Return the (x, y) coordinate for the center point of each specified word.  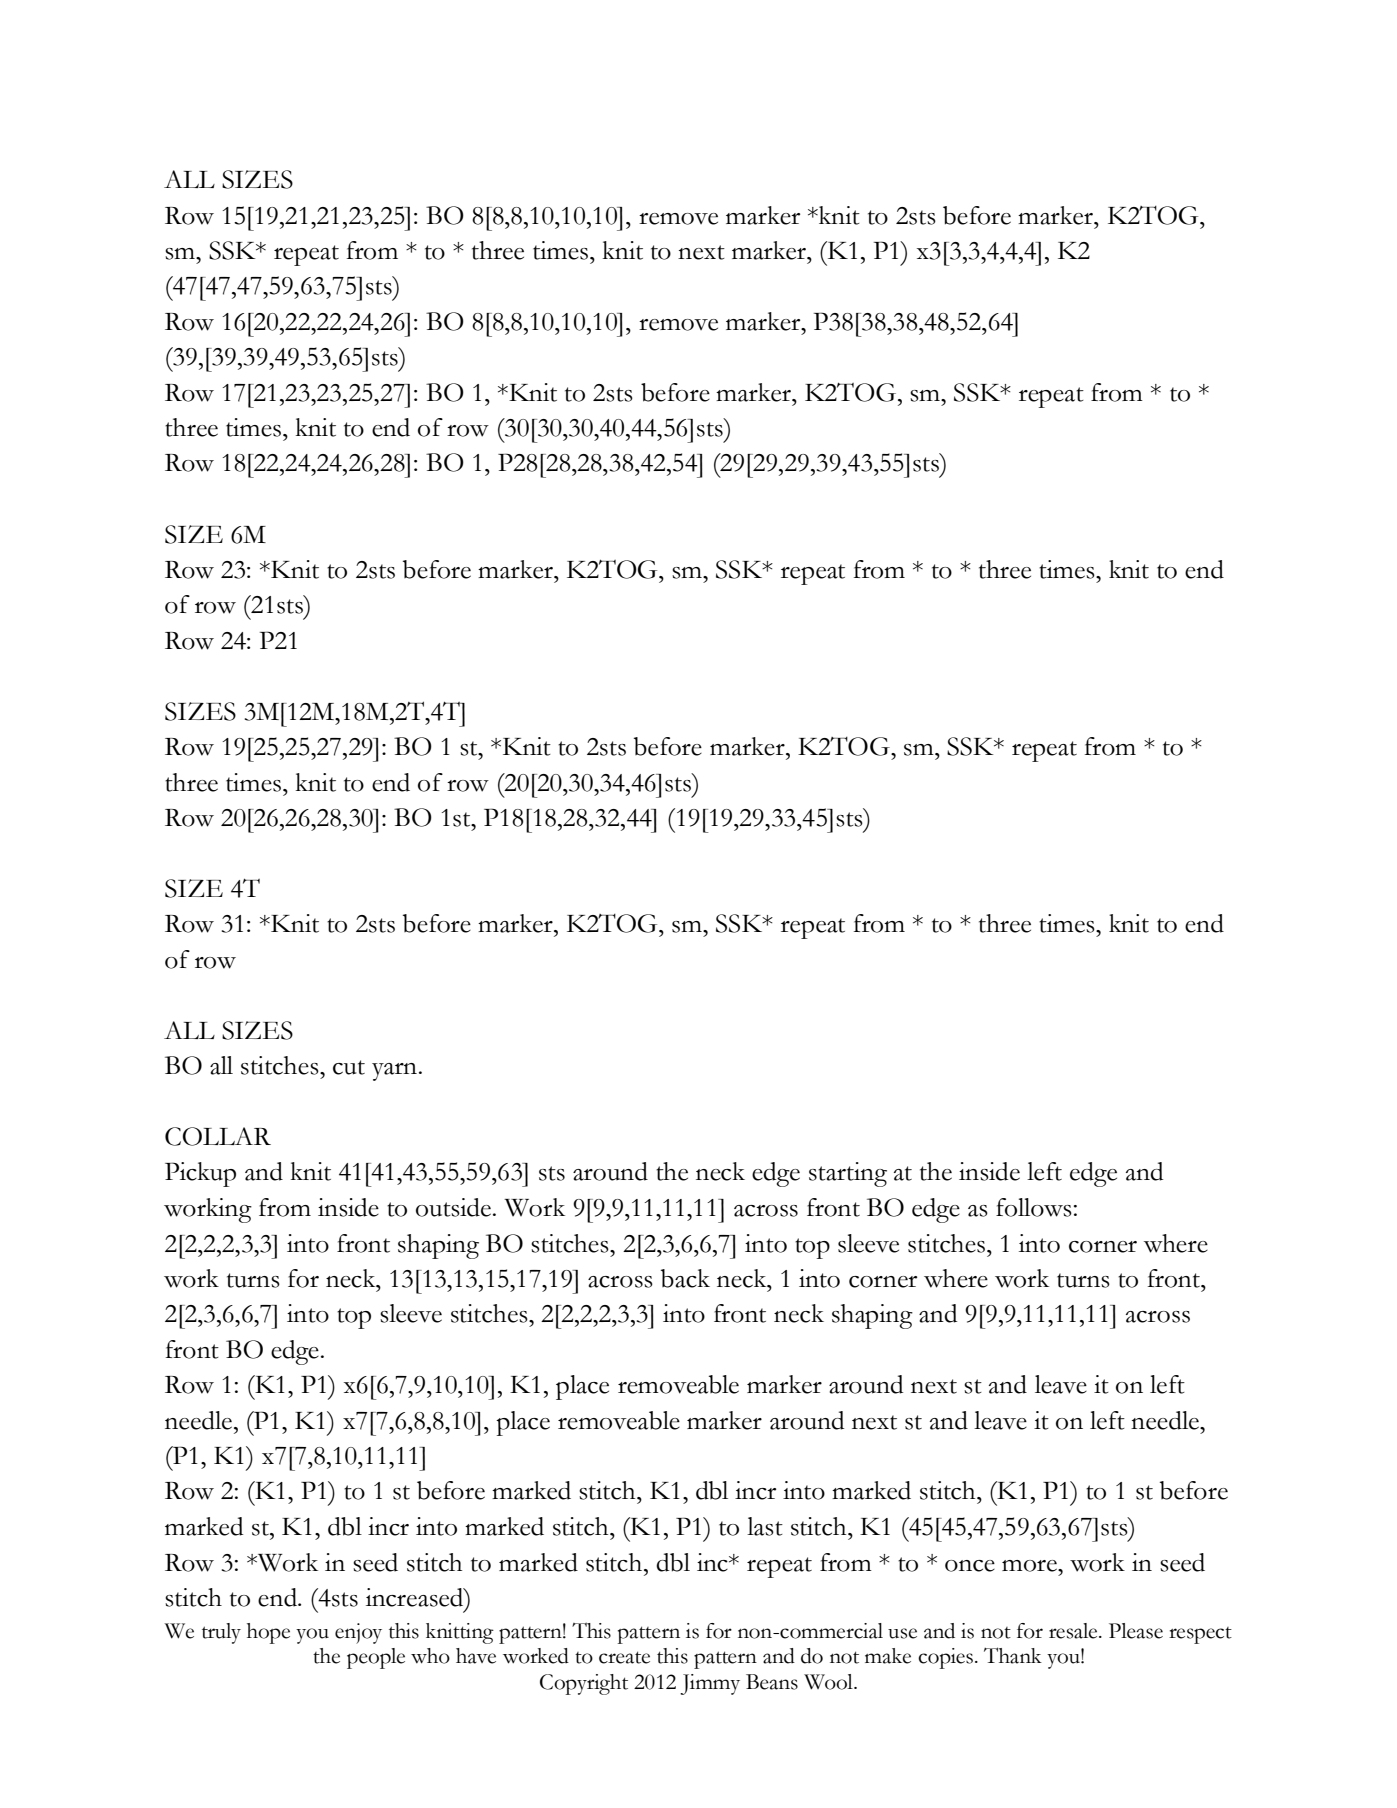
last (765, 1526)
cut (349, 1067)
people (376, 1658)
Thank (1013, 1655)
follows (1034, 1207)
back (685, 1278)
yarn (394, 1072)
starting (848, 1174)
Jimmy (710, 1684)
